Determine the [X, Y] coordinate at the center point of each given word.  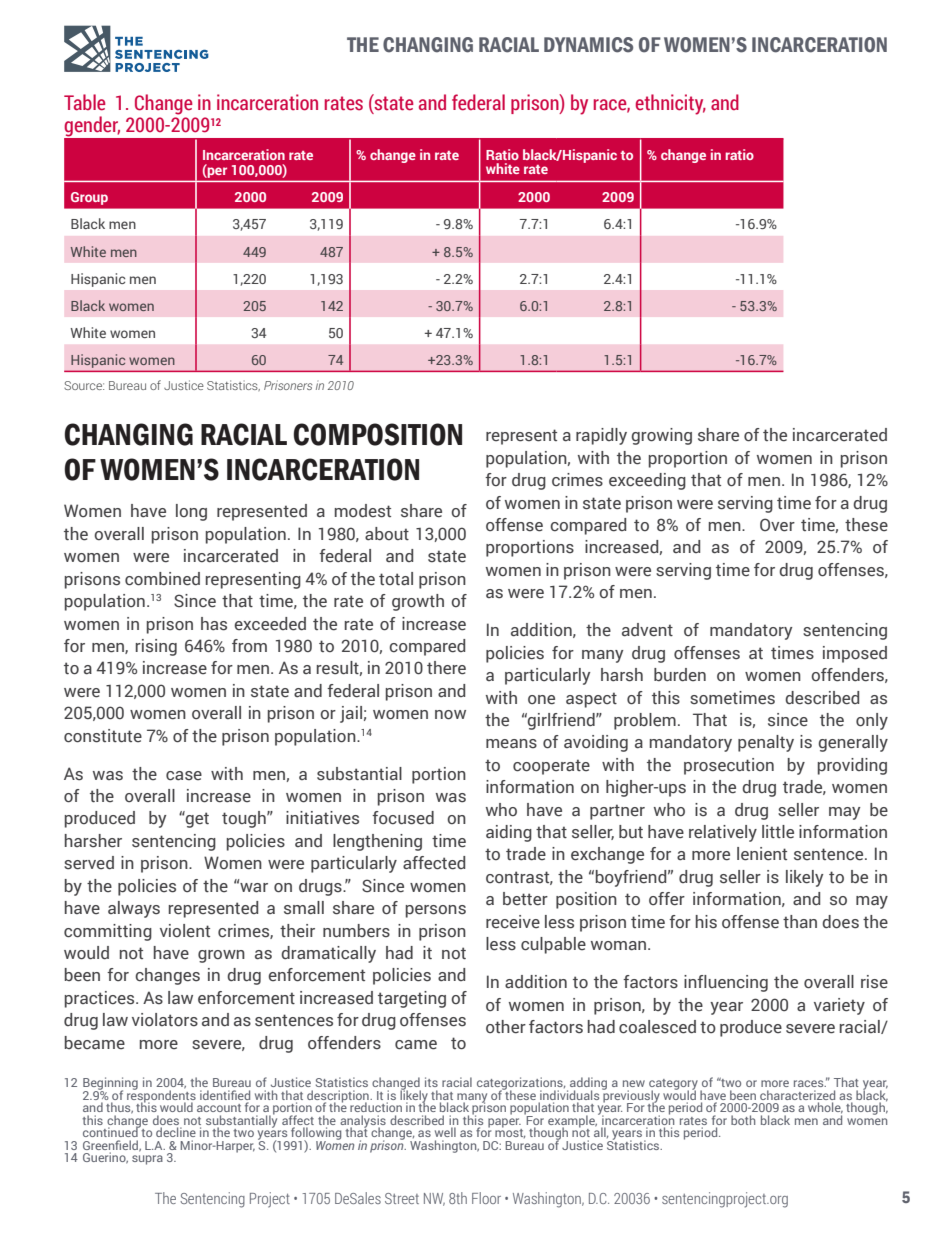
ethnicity [671, 104]
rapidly [601, 436]
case [184, 776]
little [778, 832]
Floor [486, 1198]
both [743, 1120]
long [191, 512]
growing [662, 436]
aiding [509, 833]
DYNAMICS [588, 45]
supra [147, 1160]
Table [85, 102]
